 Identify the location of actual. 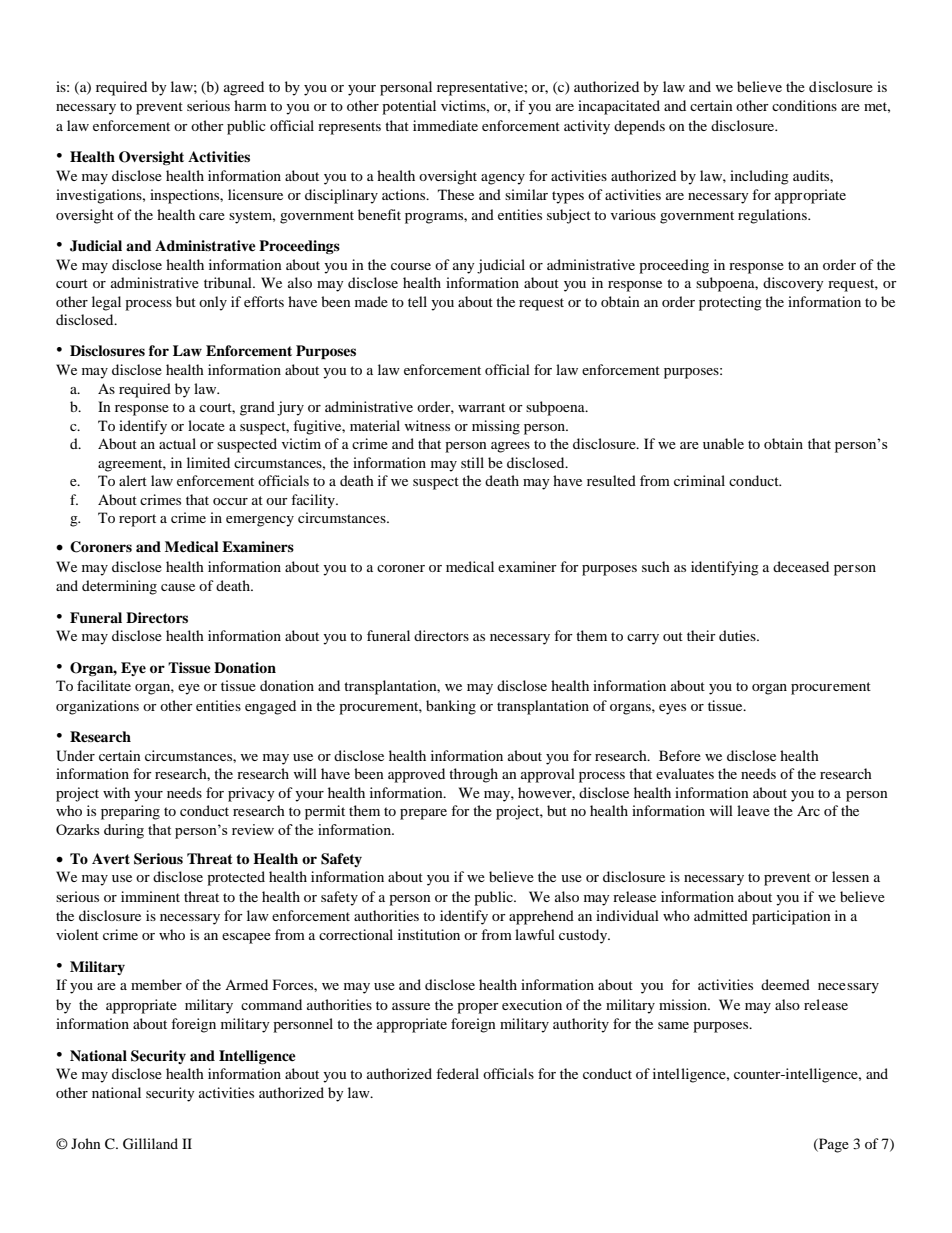
(177, 443).
